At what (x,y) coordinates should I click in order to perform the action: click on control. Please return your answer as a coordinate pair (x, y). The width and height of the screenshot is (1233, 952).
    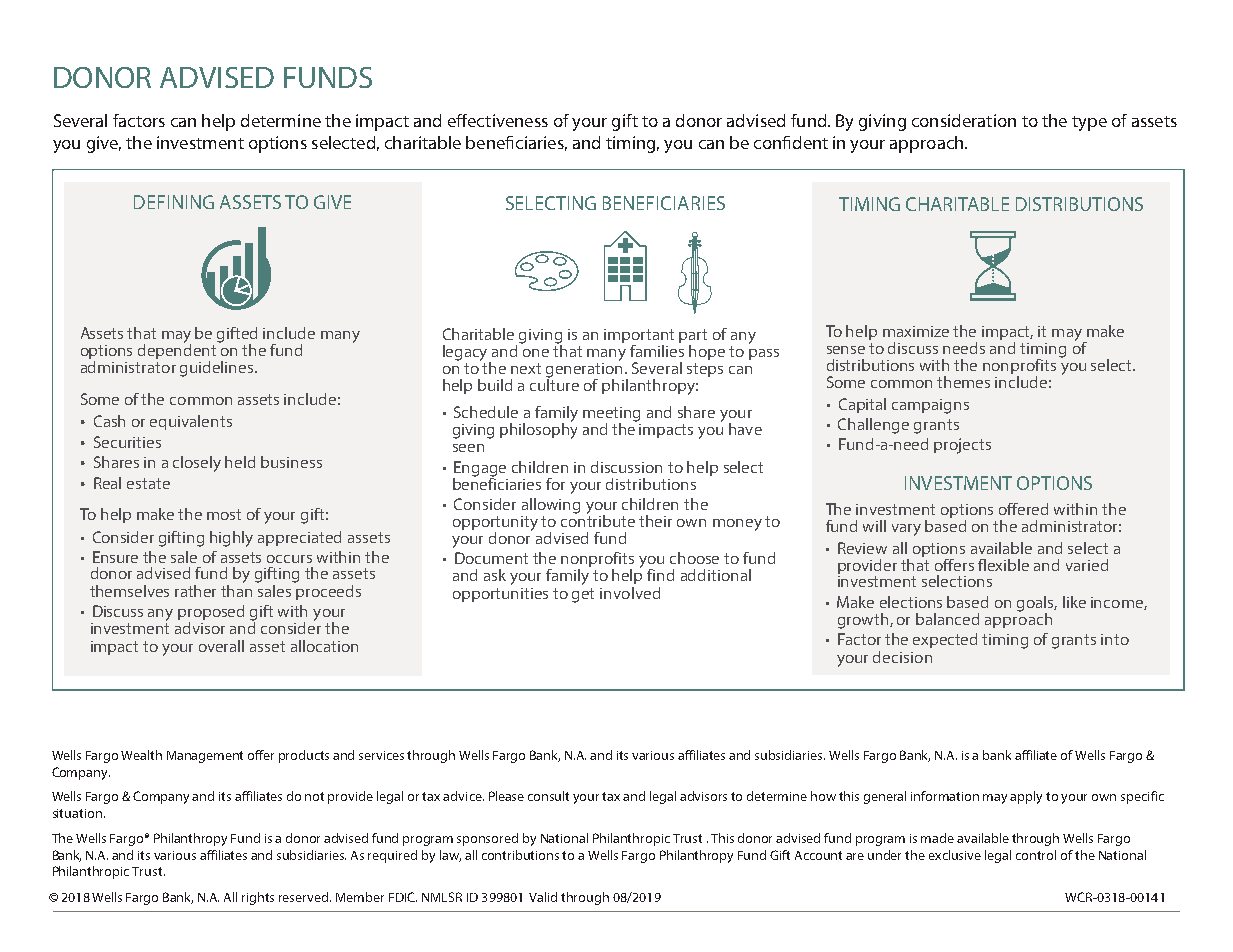
    Looking at the image, I should click on (1036, 855).
